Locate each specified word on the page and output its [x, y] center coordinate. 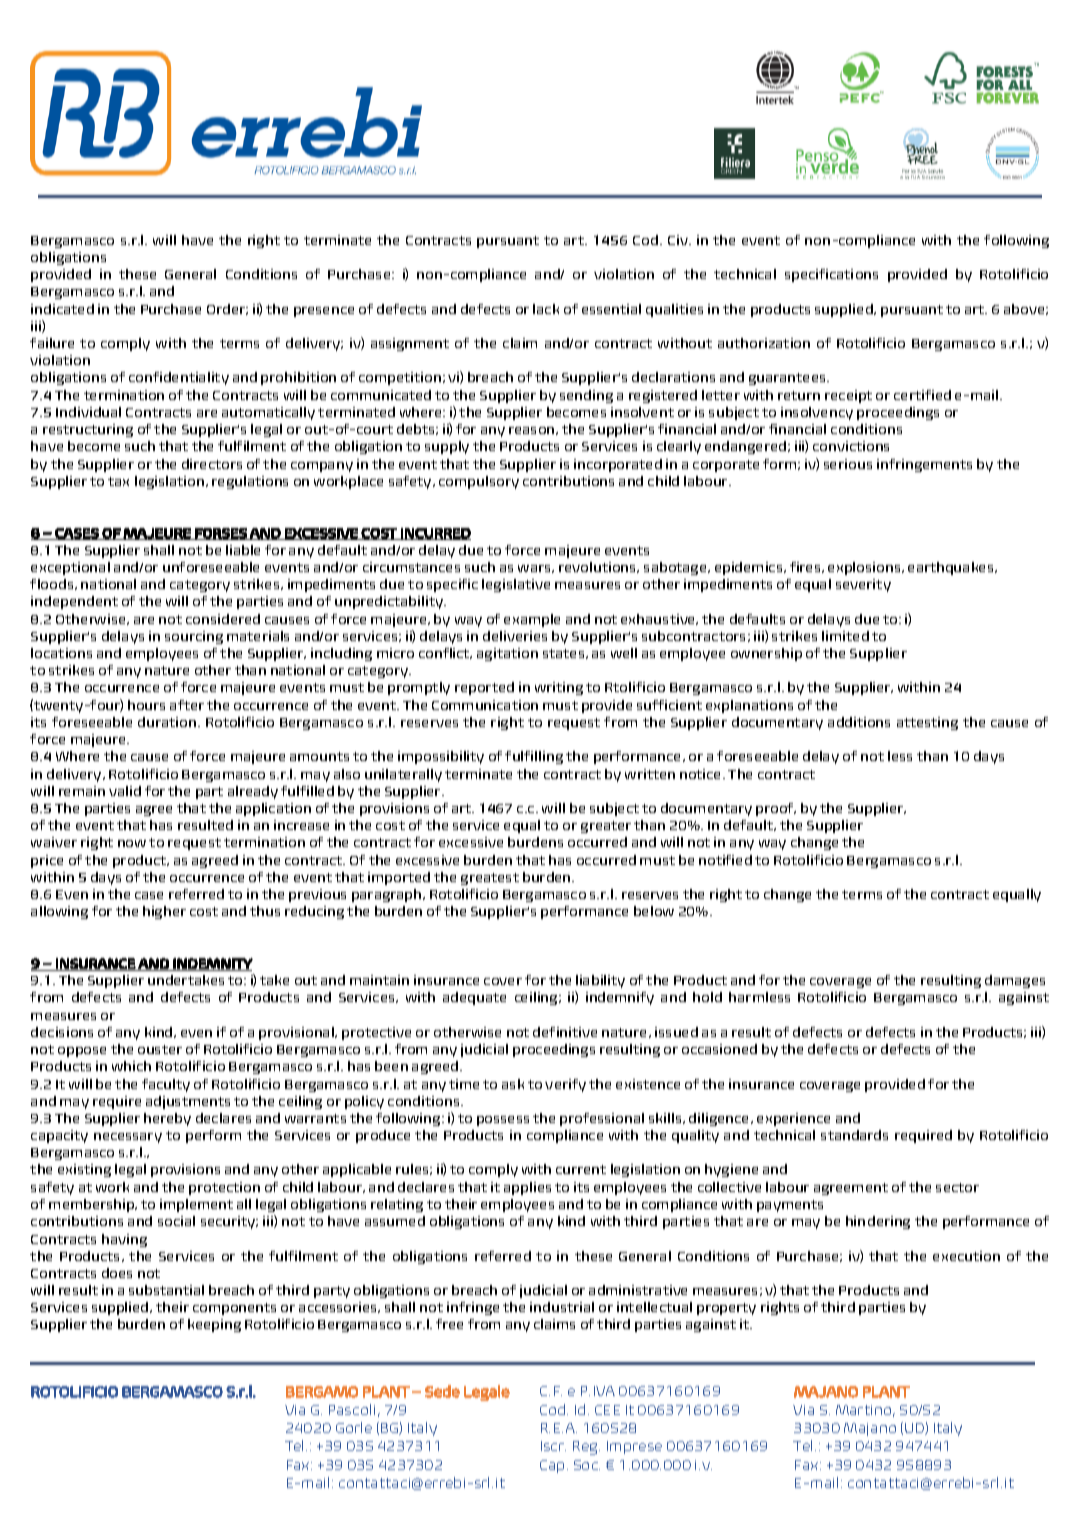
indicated [62, 309]
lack [546, 309]
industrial [562, 1307]
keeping [214, 1325]
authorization [764, 343]
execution [966, 1256]
